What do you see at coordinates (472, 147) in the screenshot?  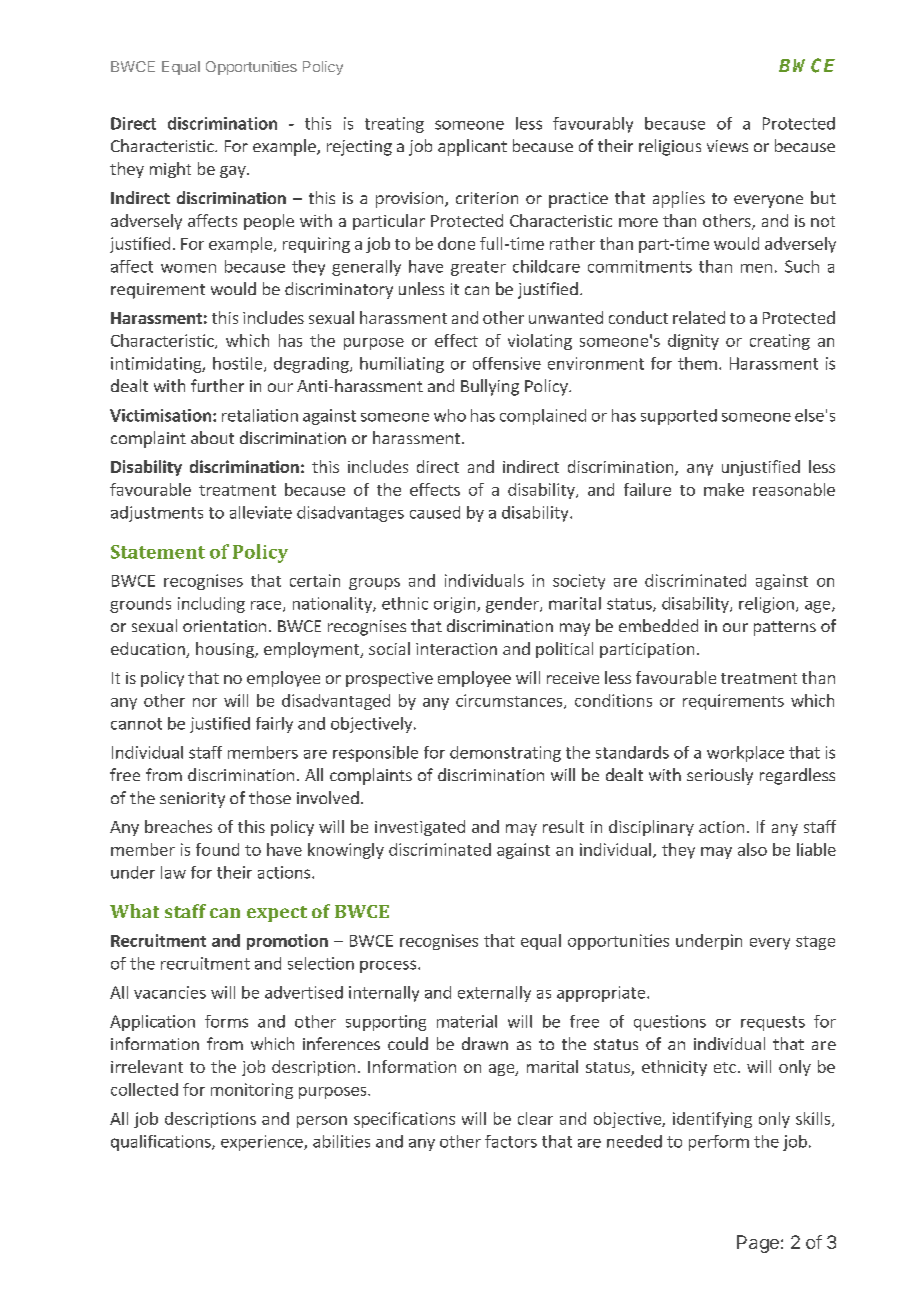 I see `applicant` at bounding box center [472, 147].
